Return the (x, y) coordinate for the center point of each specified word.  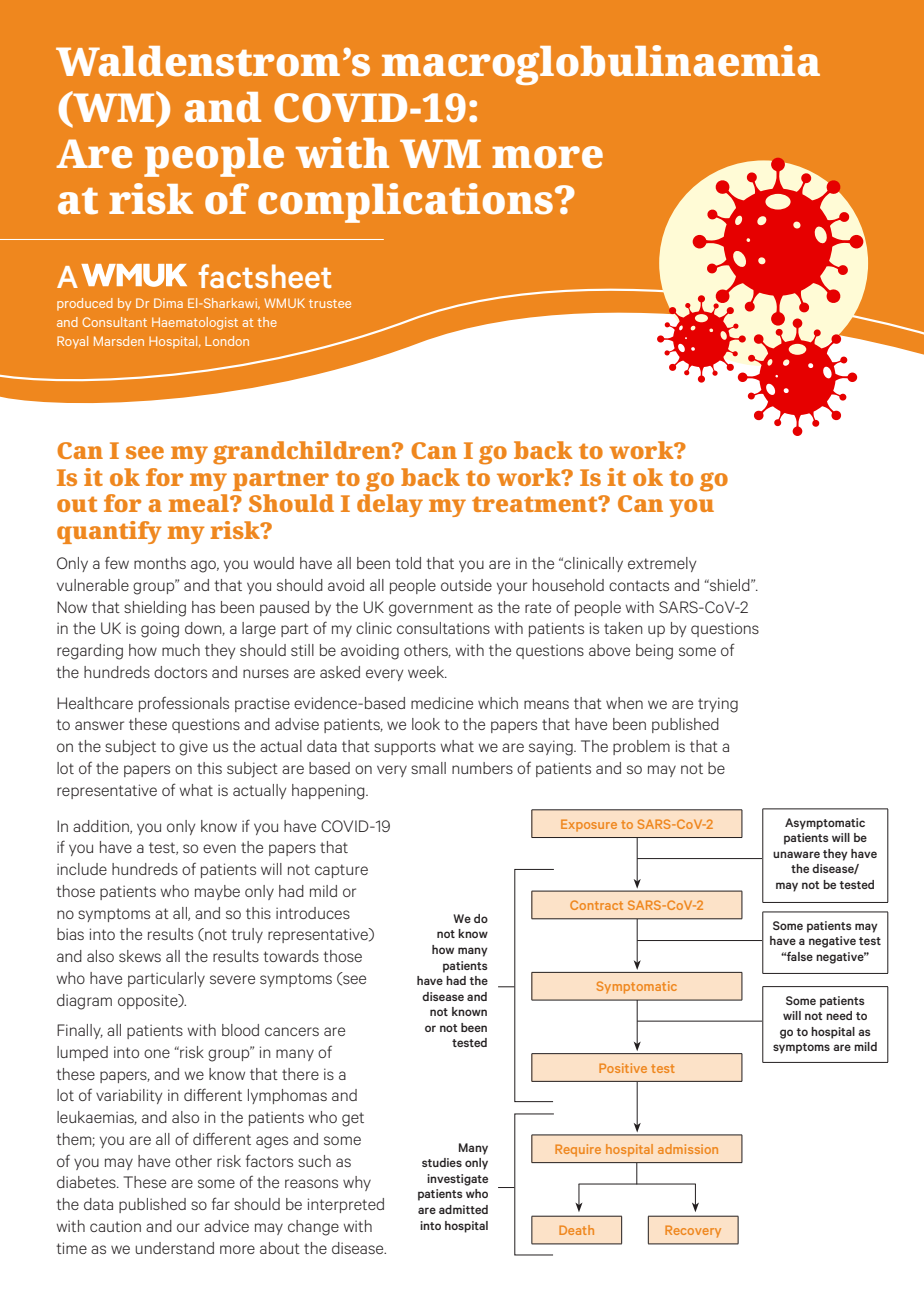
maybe (217, 892)
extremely (662, 564)
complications (405, 203)
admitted (463, 1209)
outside (466, 585)
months (160, 563)
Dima (168, 303)
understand (174, 1248)
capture (341, 871)
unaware (796, 854)
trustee (330, 303)
